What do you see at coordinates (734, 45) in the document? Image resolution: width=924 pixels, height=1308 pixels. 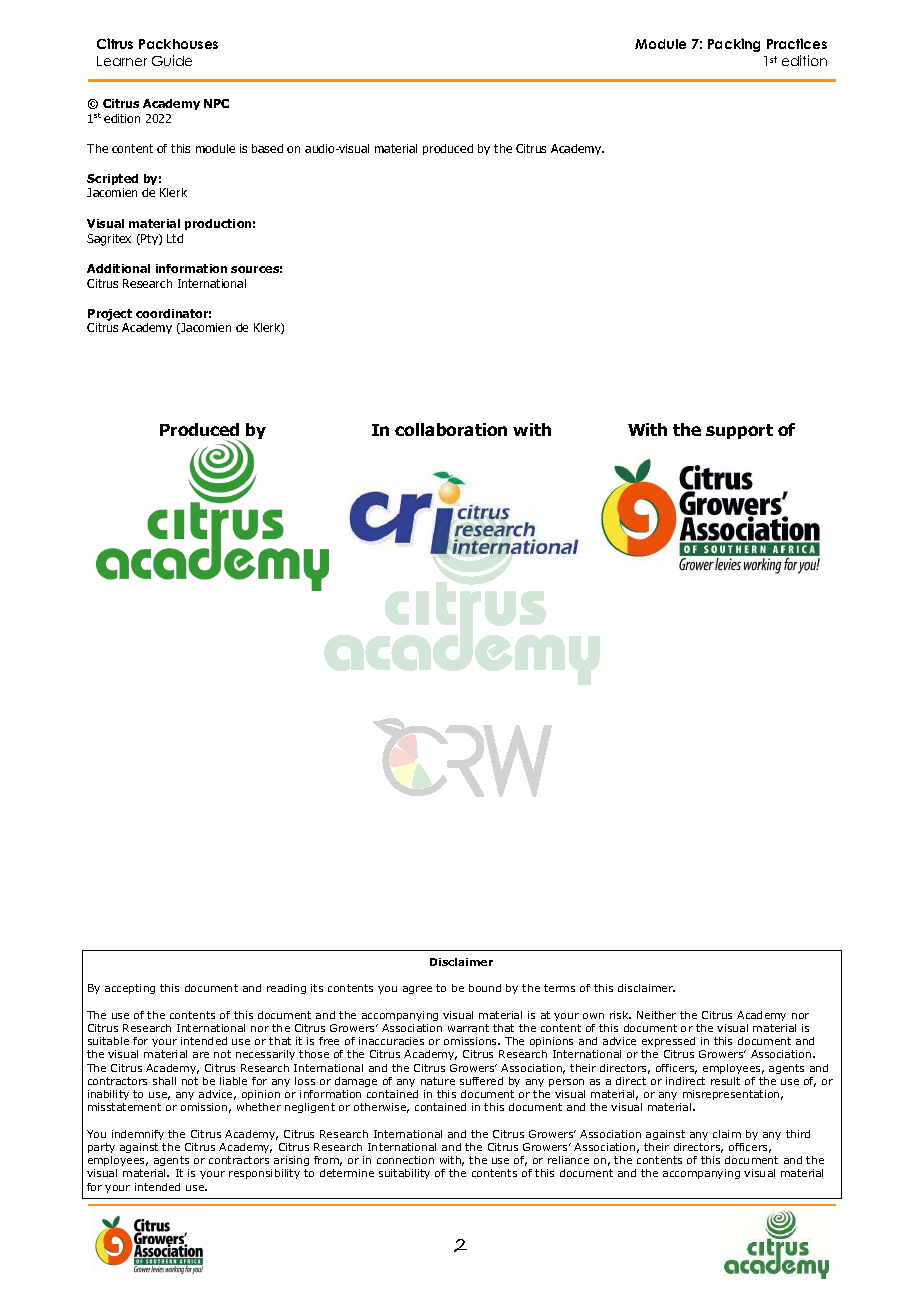 I see `Packing` at bounding box center [734, 45].
